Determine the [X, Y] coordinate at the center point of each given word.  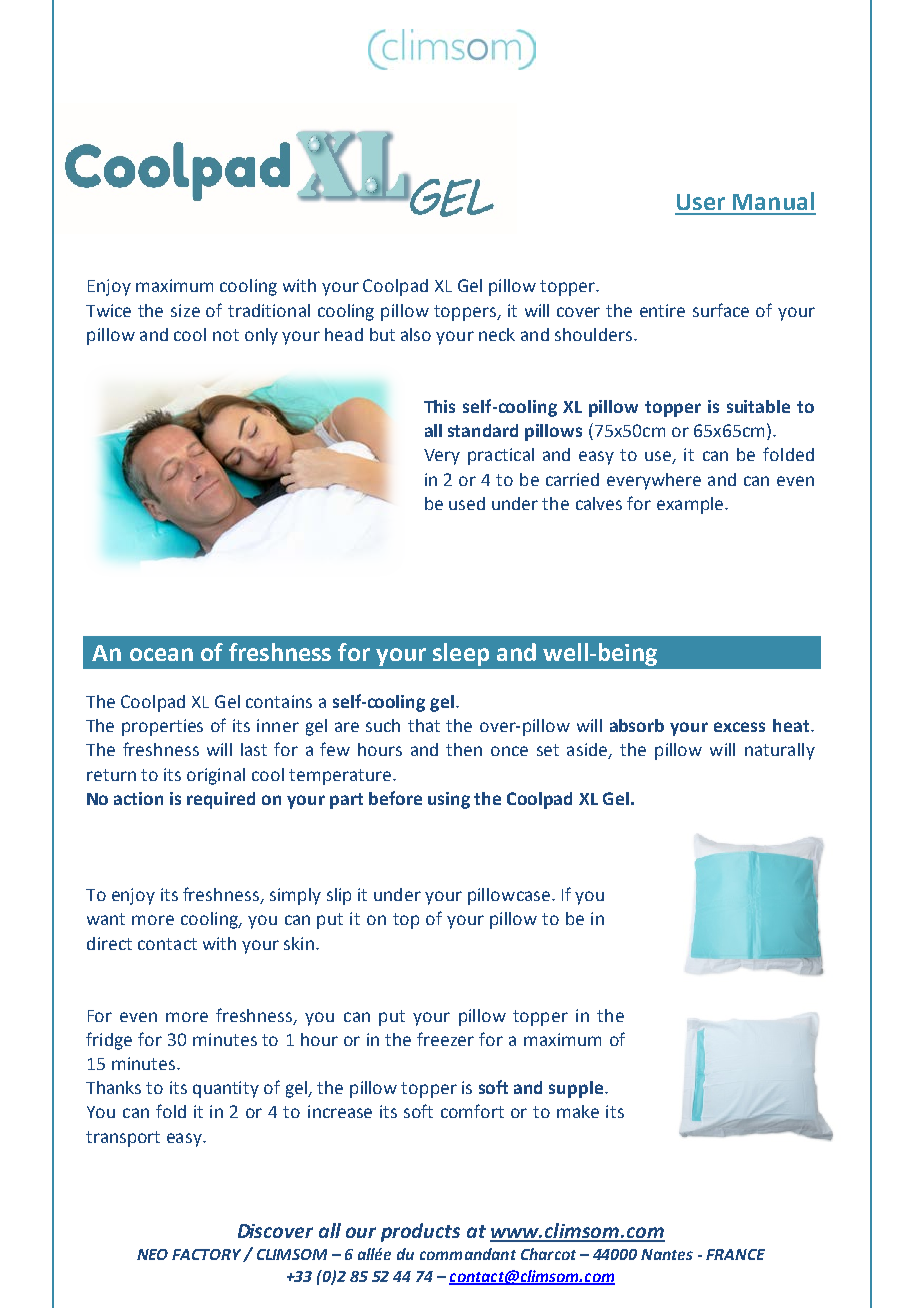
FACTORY [208, 1255]
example [691, 505]
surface [721, 310]
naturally [780, 751]
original [216, 776]
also [416, 334]
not [226, 335]
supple [576, 1089]
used [467, 503]
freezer [445, 1039]
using [449, 800]
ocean [161, 654]
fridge [109, 1041]
